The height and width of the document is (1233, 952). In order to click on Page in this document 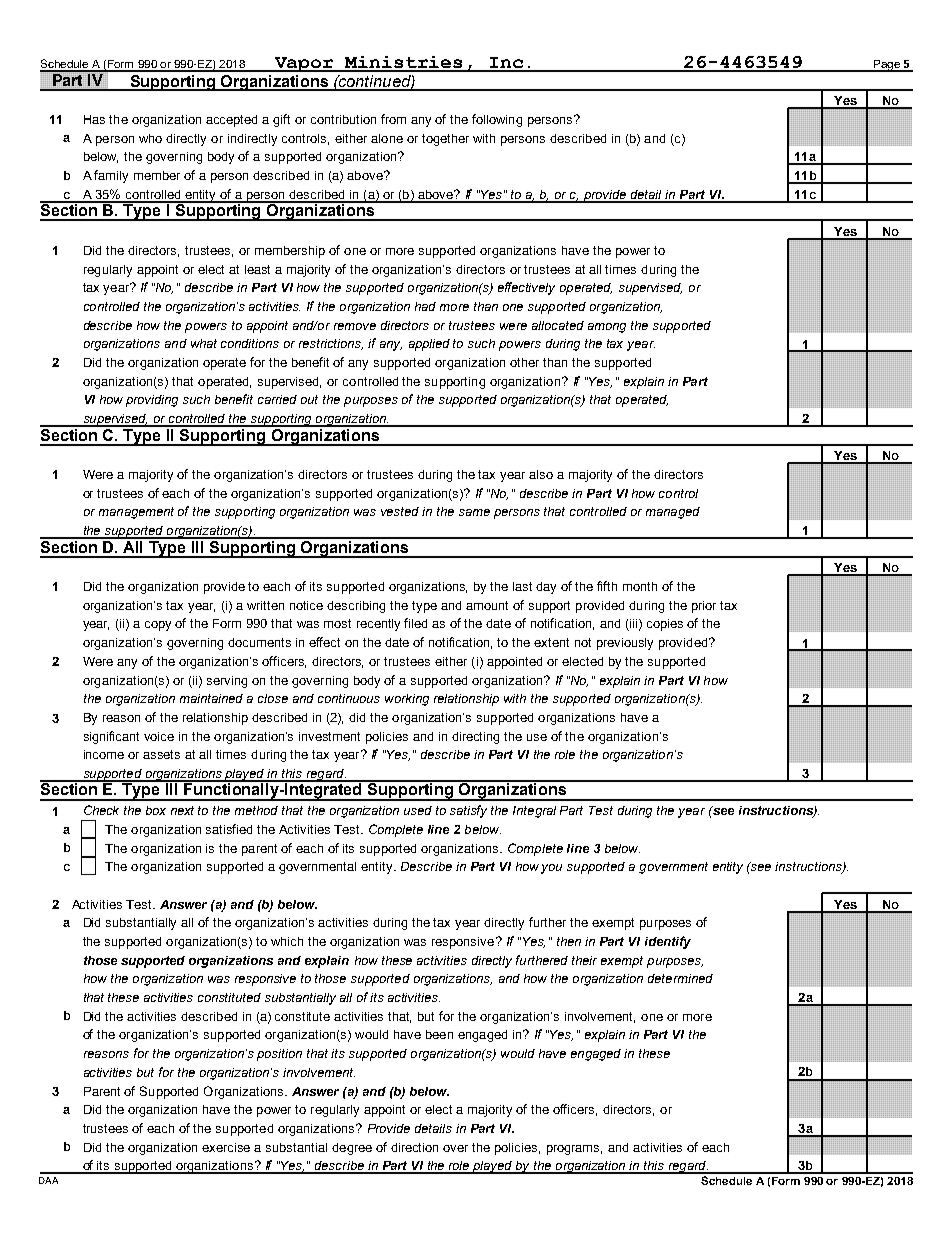, I will do `click(886, 66)`.
